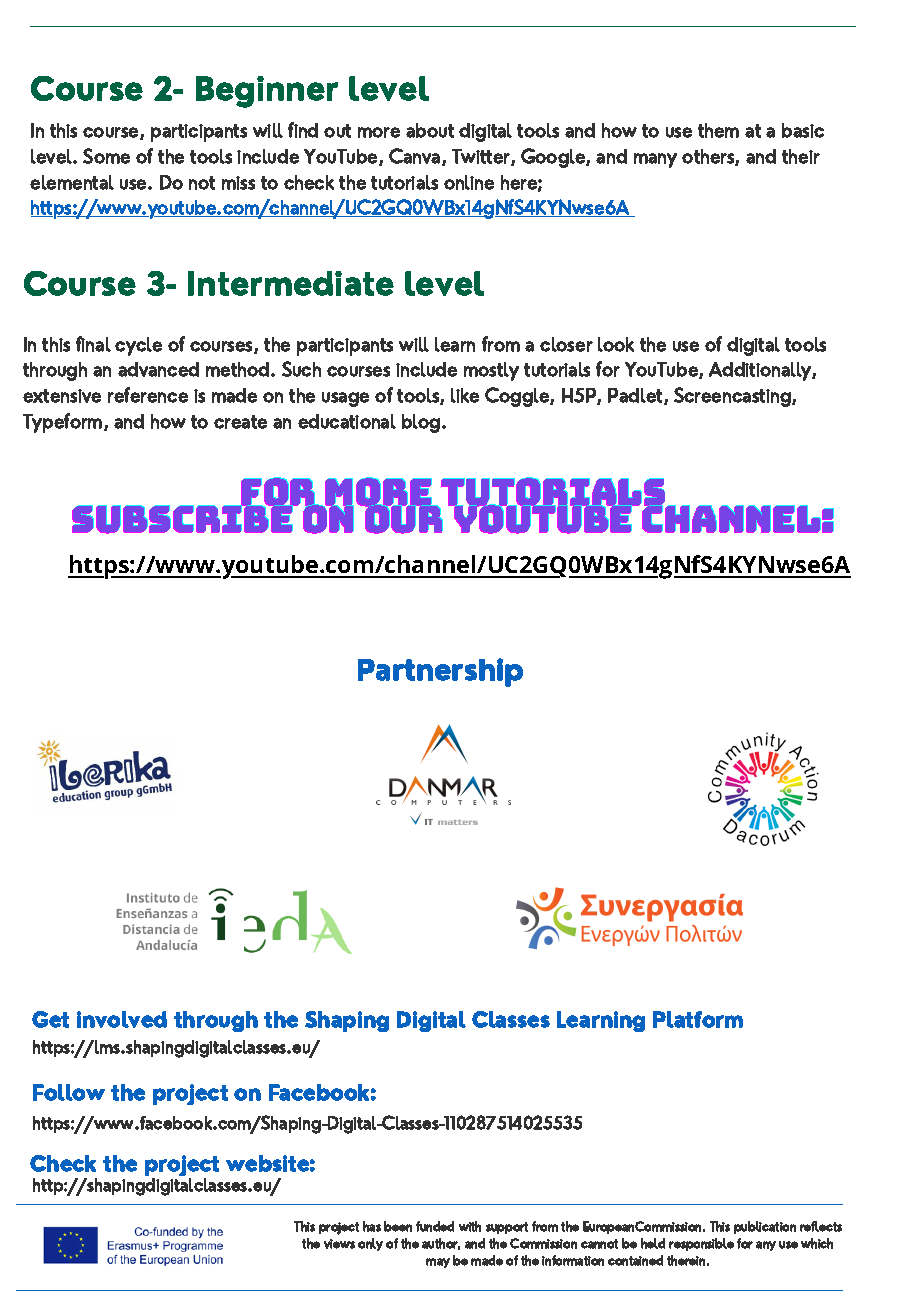  I want to click on responsible, so click(701, 1244).
